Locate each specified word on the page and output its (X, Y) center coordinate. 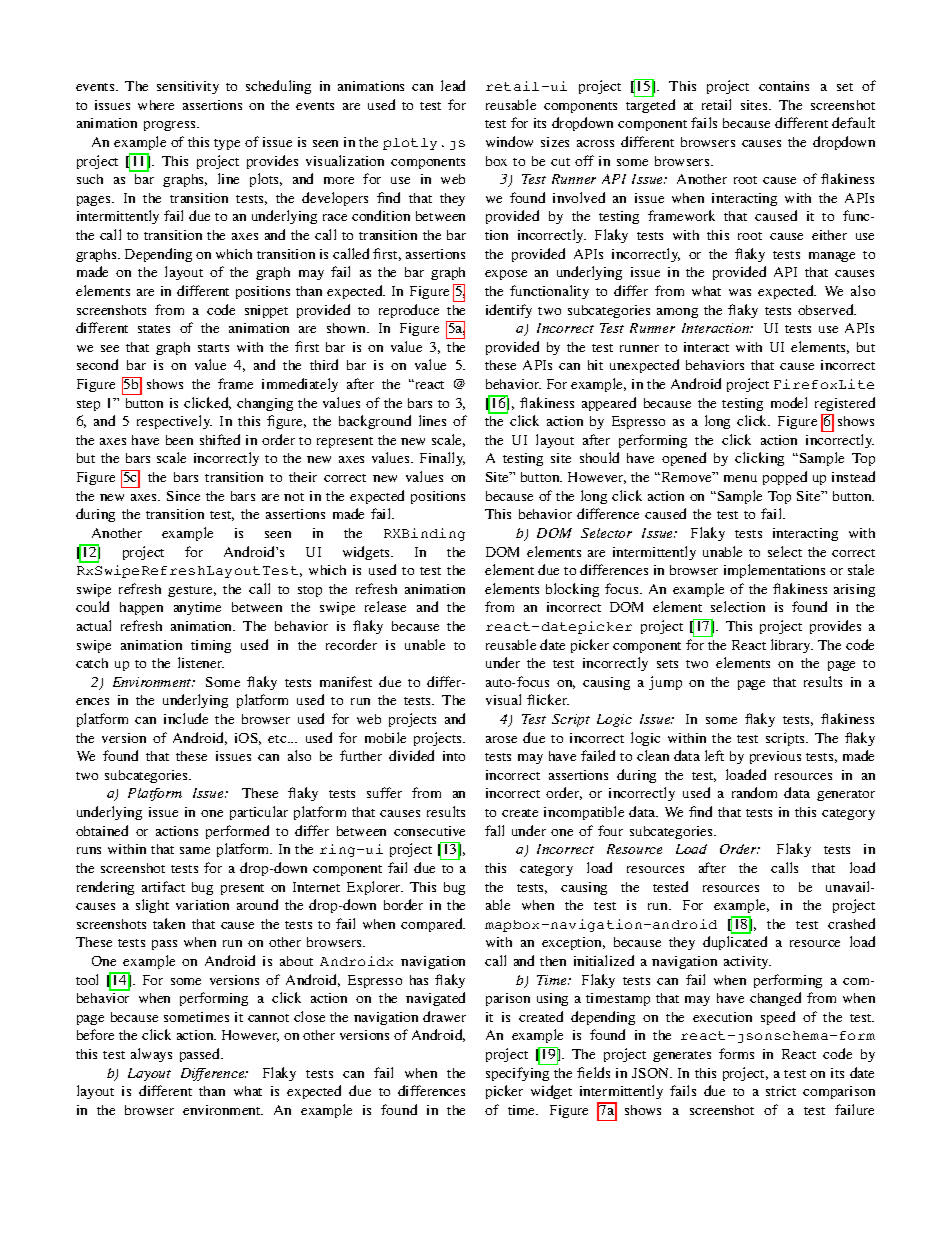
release (385, 606)
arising (854, 590)
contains (784, 86)
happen (141, 608)
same (195, 850)
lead (453, 85)
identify (509, 311)
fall (494, 830)
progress (171, 126)
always (151, 1055)
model (789, 402)
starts (213, 348)
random (754, 792)
